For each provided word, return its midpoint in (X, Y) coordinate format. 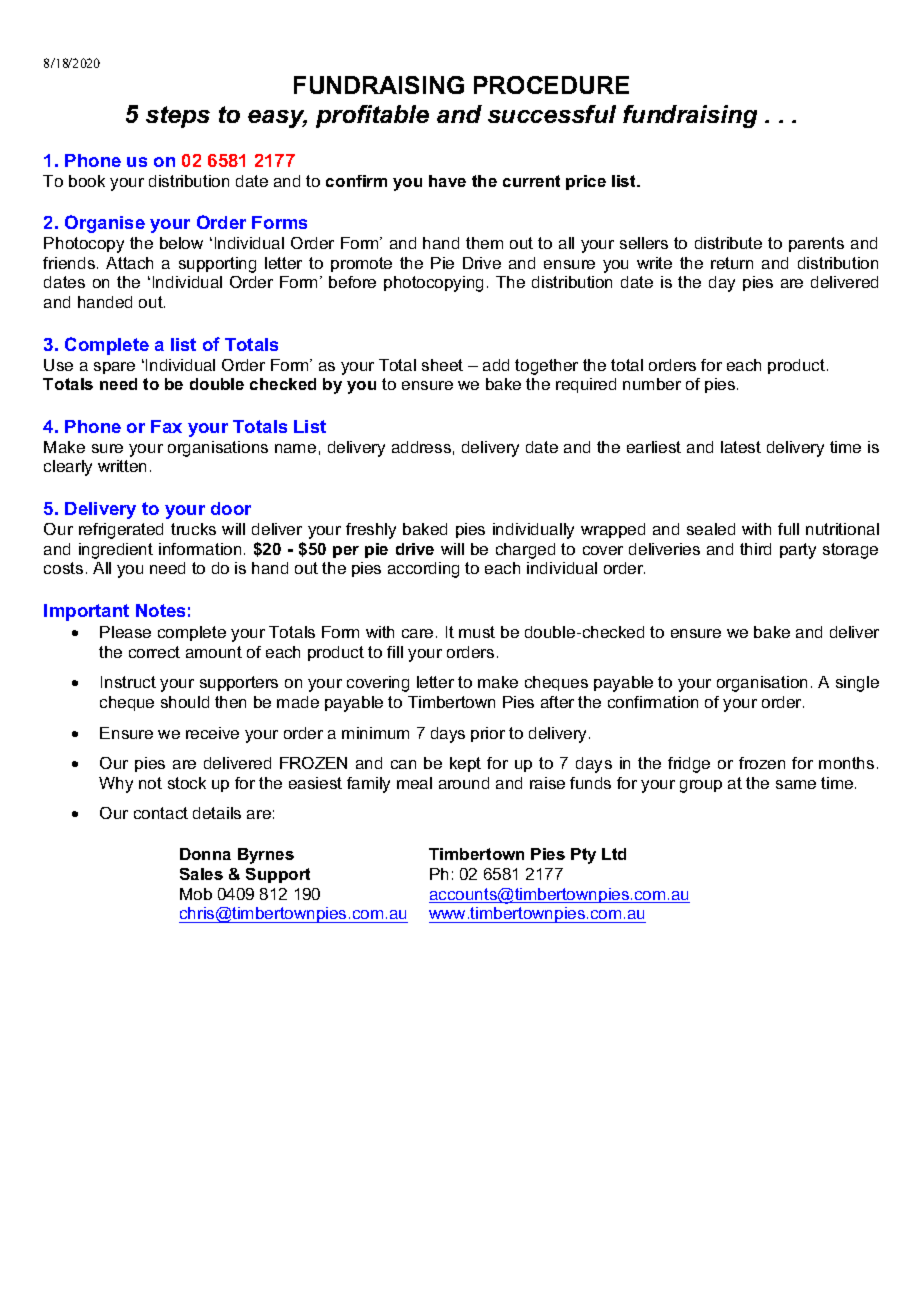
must (477, 632)
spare (114, 368)
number (652, 384)
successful (552, 114)
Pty (583, 856)
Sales (201, 874)
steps (178, 117)
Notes (160, 610)
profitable (372, 116)
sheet (442, 365)
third (755, 549)
